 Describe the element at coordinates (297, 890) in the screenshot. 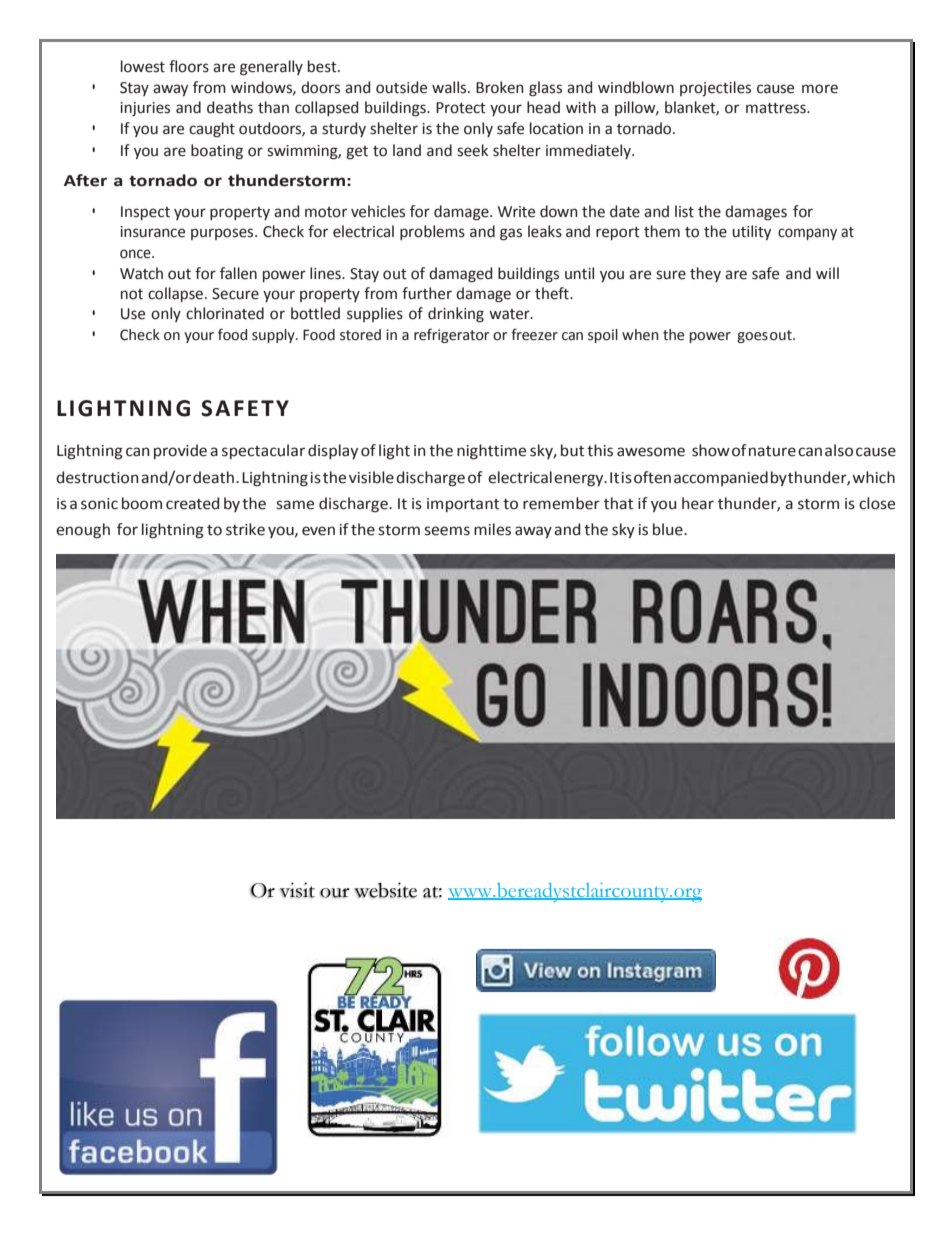

I see `visit` at that location.
